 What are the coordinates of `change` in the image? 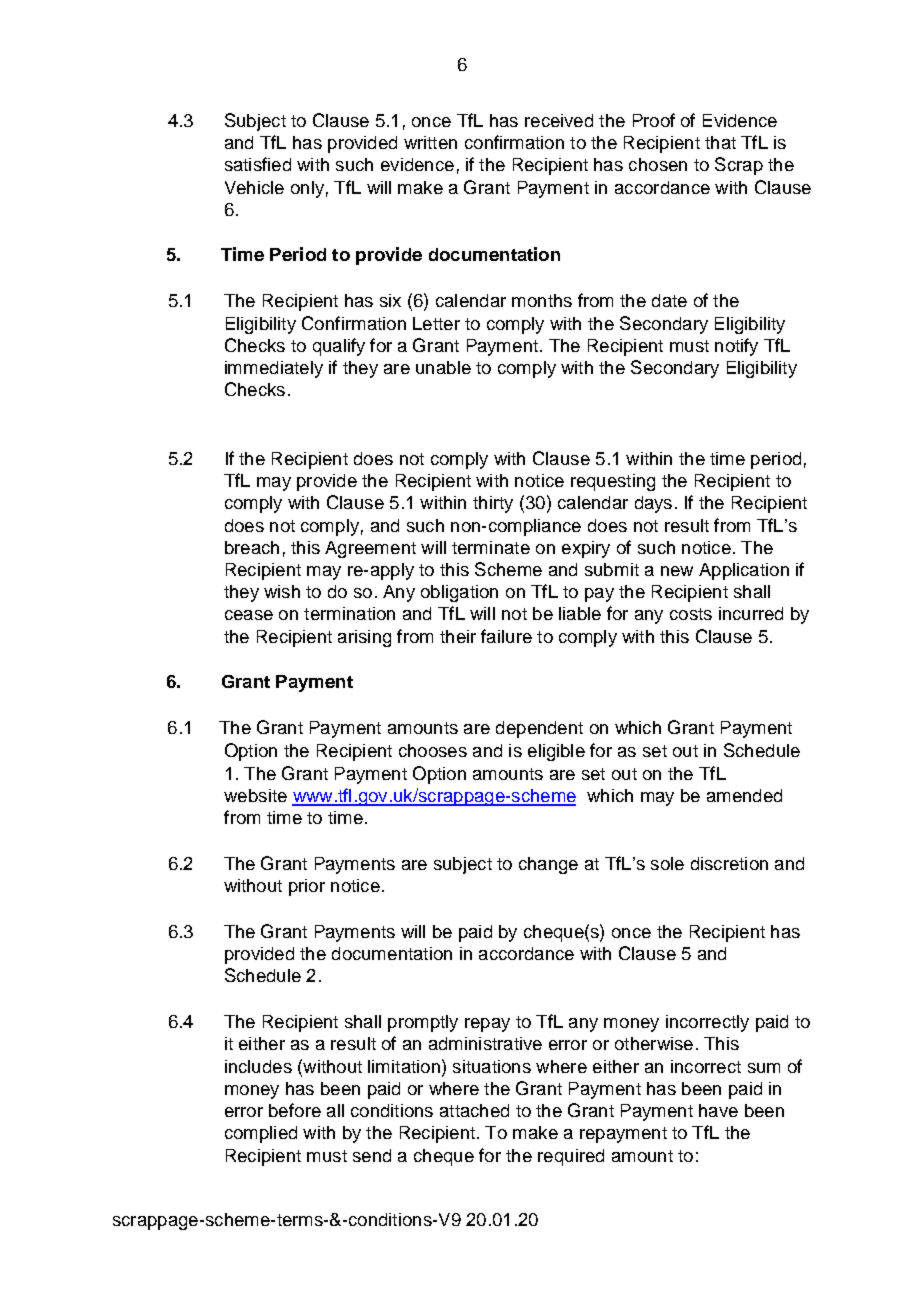 It's located at (548, 865).
